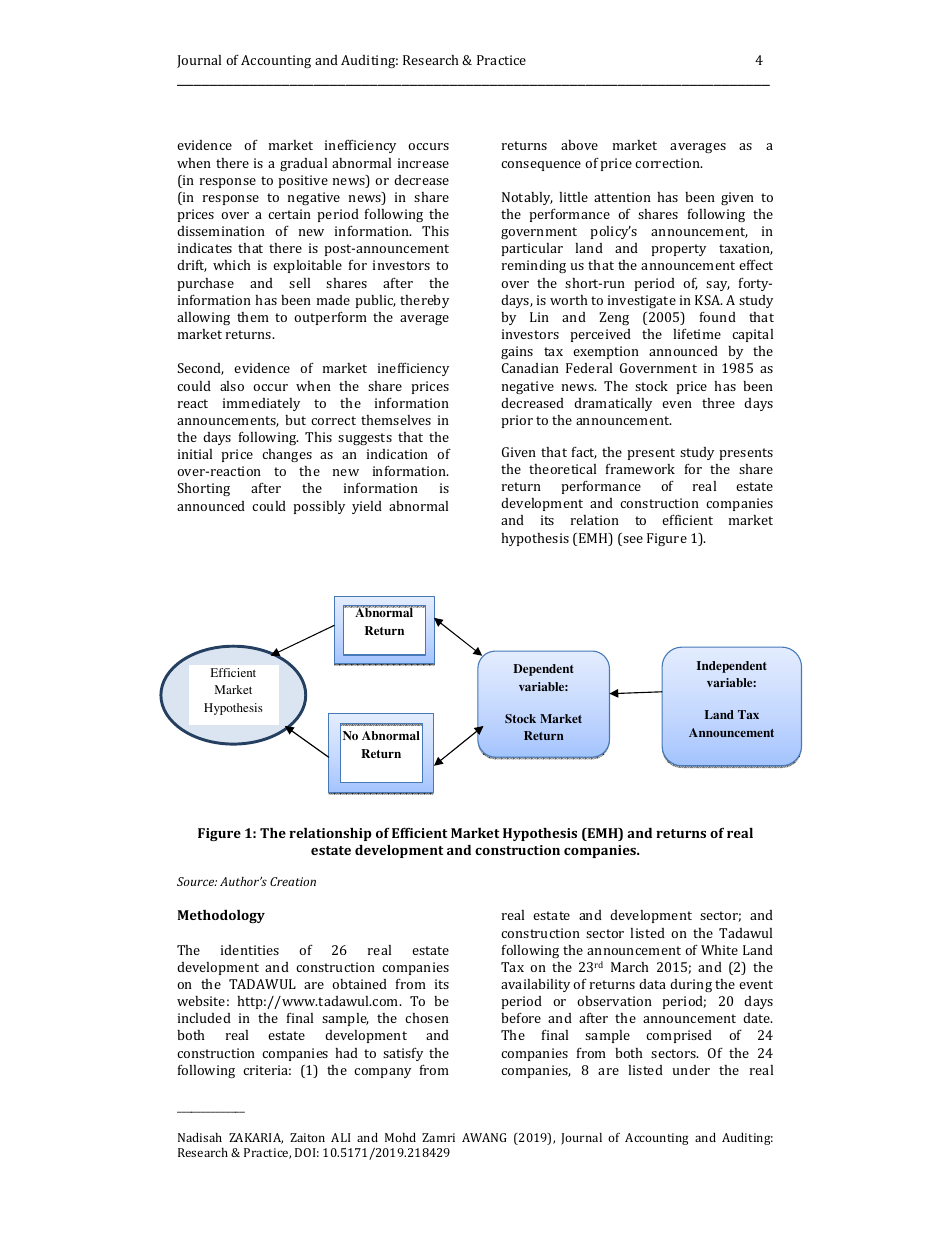  What do you see at coordinates (622, 197) in the screenshot?
I see `attention` at bounding box center [622, 197].
